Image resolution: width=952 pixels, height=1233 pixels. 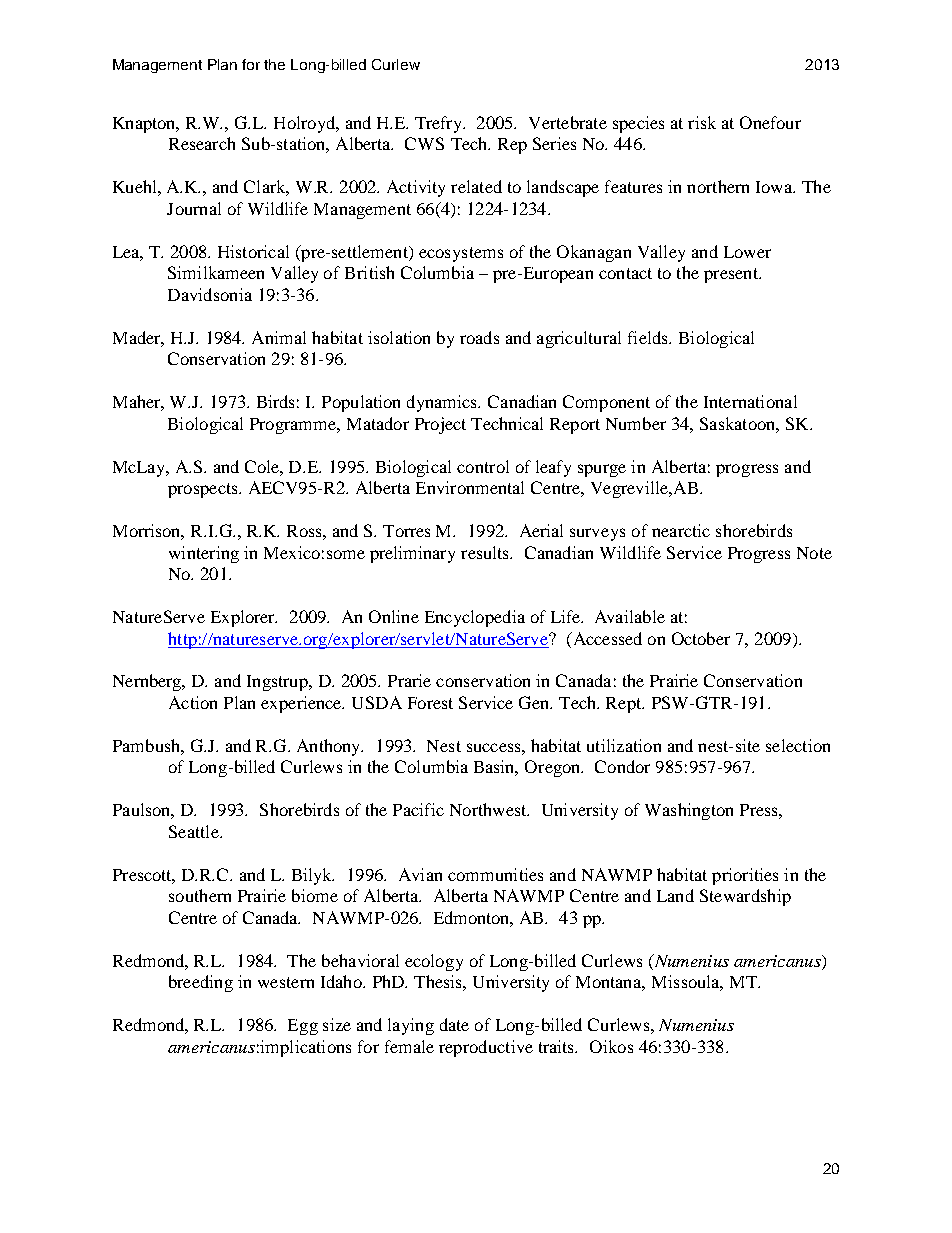 I want to click on Research, so click(x=202, y=143).
